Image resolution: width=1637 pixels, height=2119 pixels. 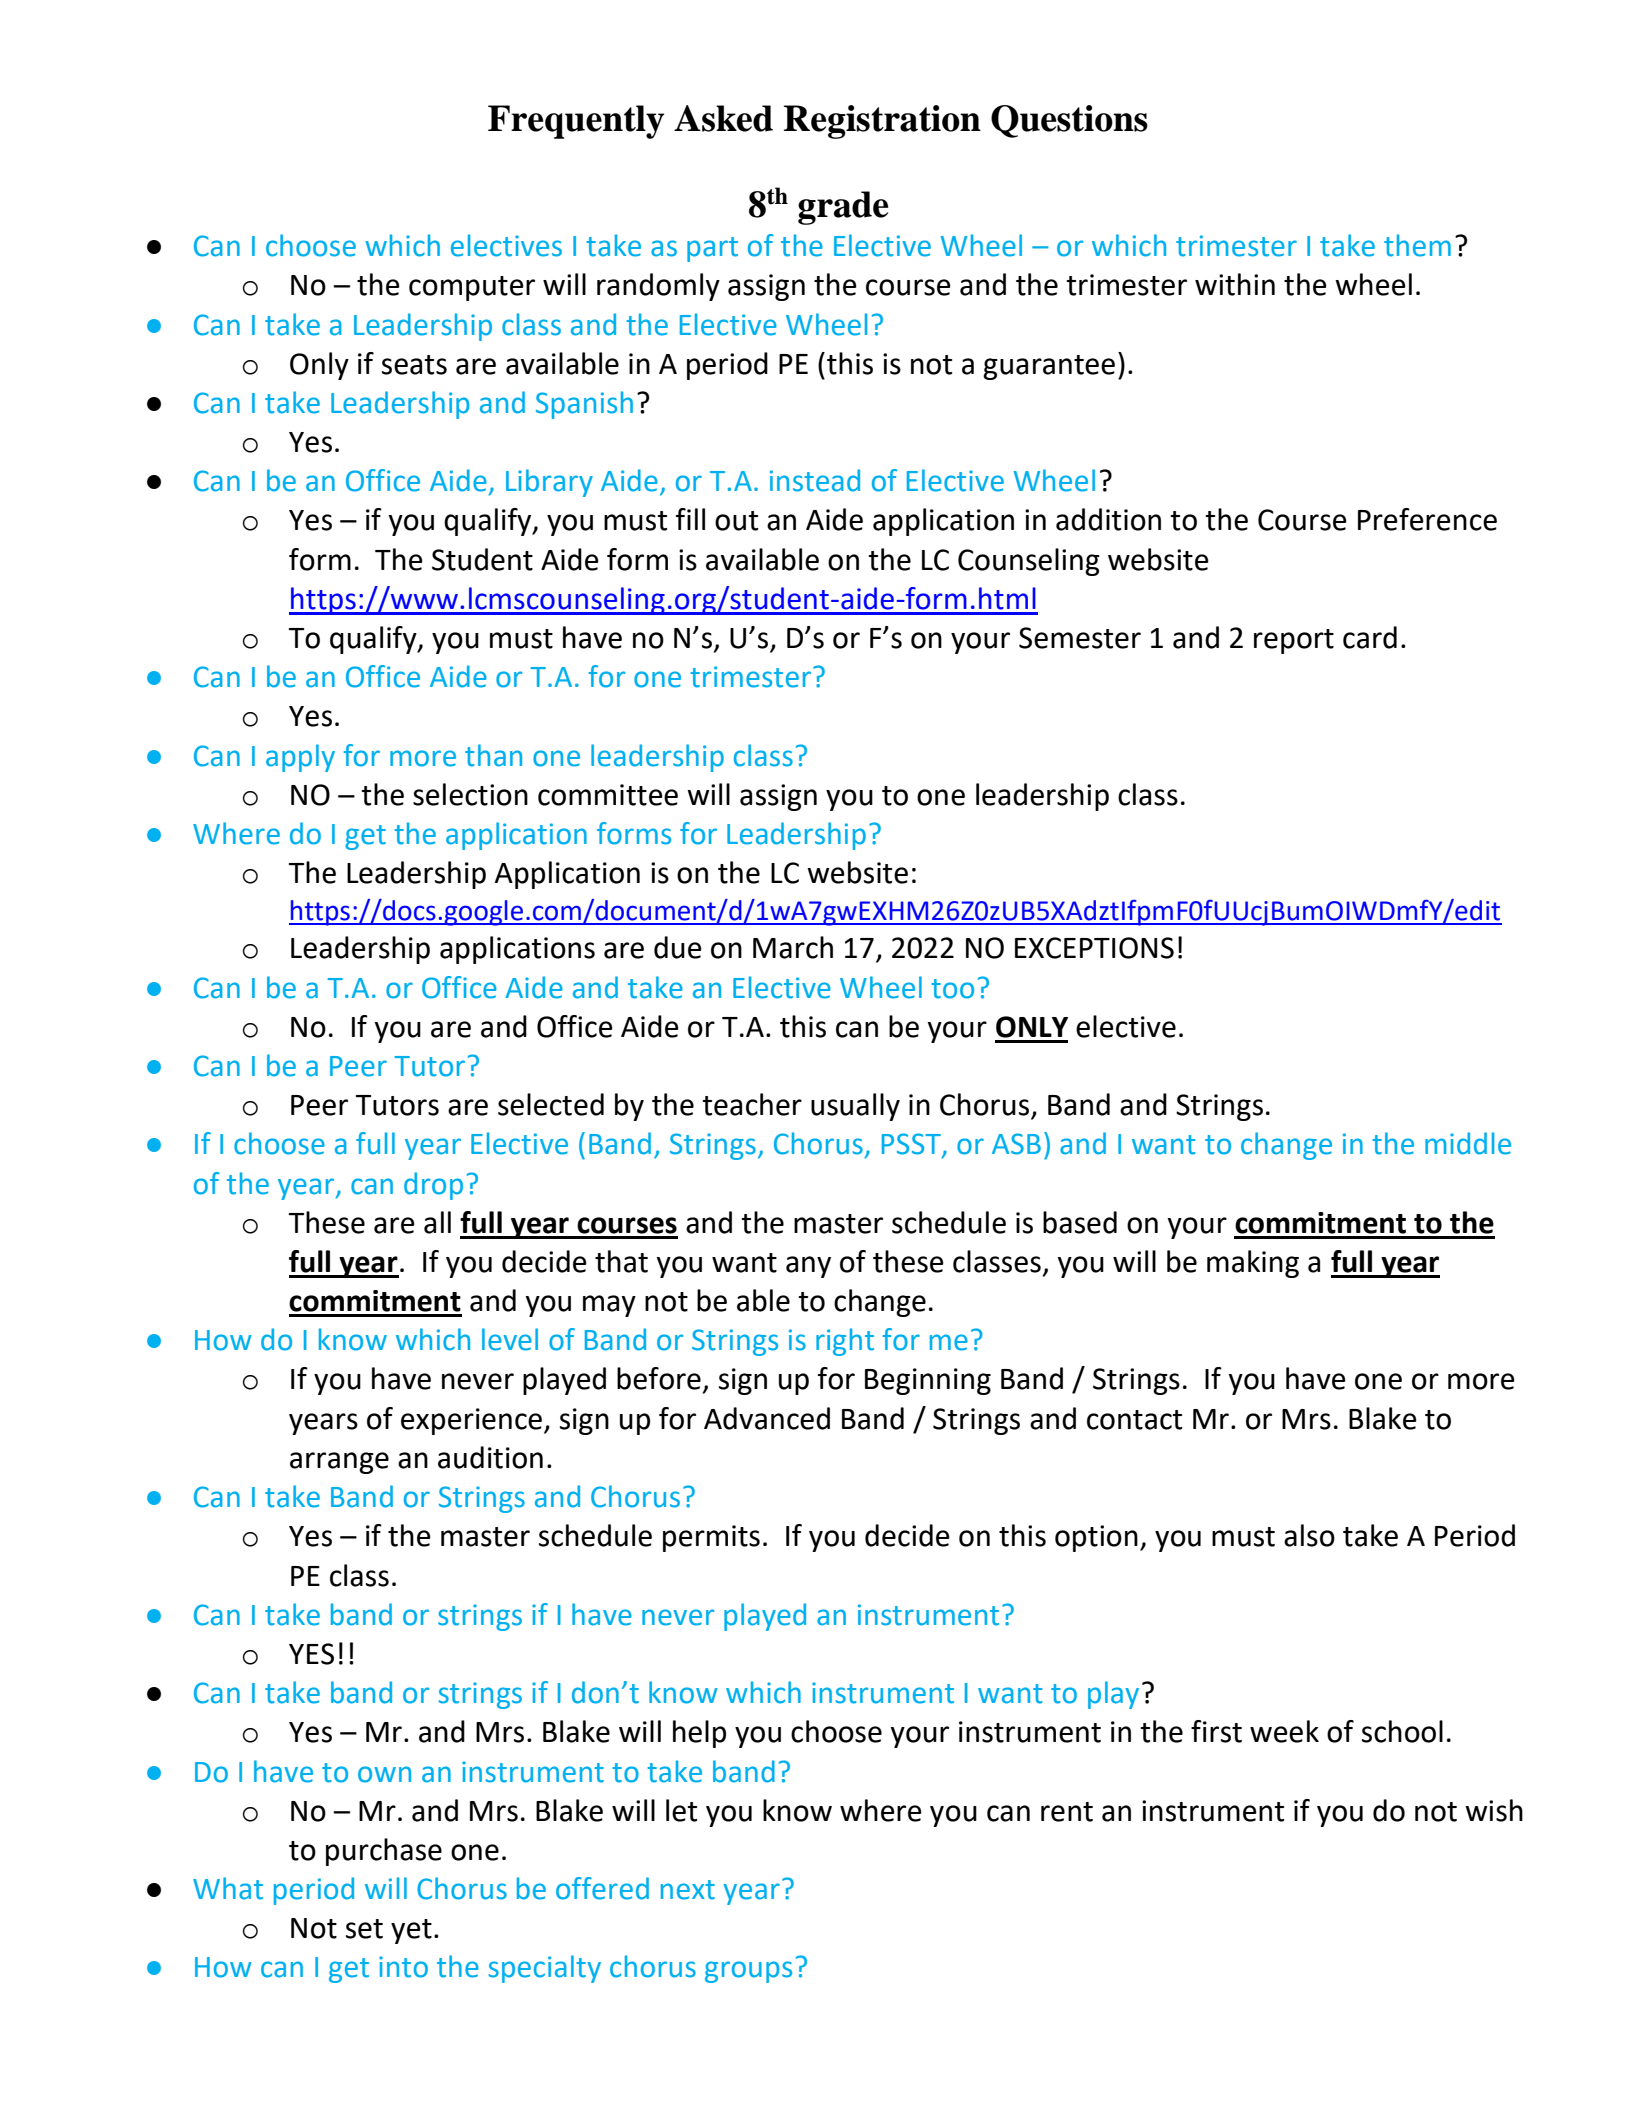 What do you see at coordinates (1309, 1535) in the screenshot?
I see `also` at bounding box center [1309, 1535].
